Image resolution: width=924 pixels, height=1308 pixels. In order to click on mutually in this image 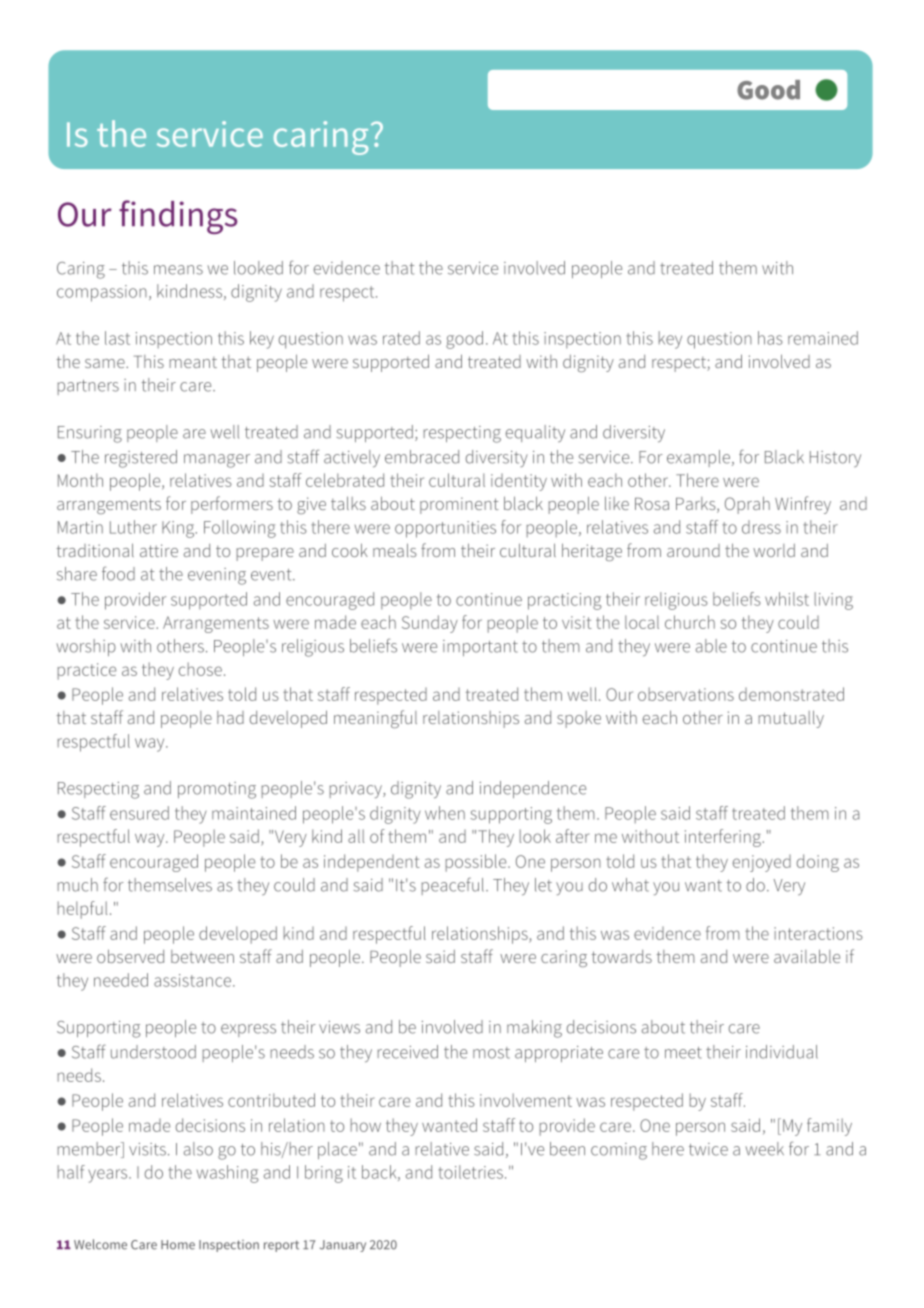, I will do `click(791, 719)`.
